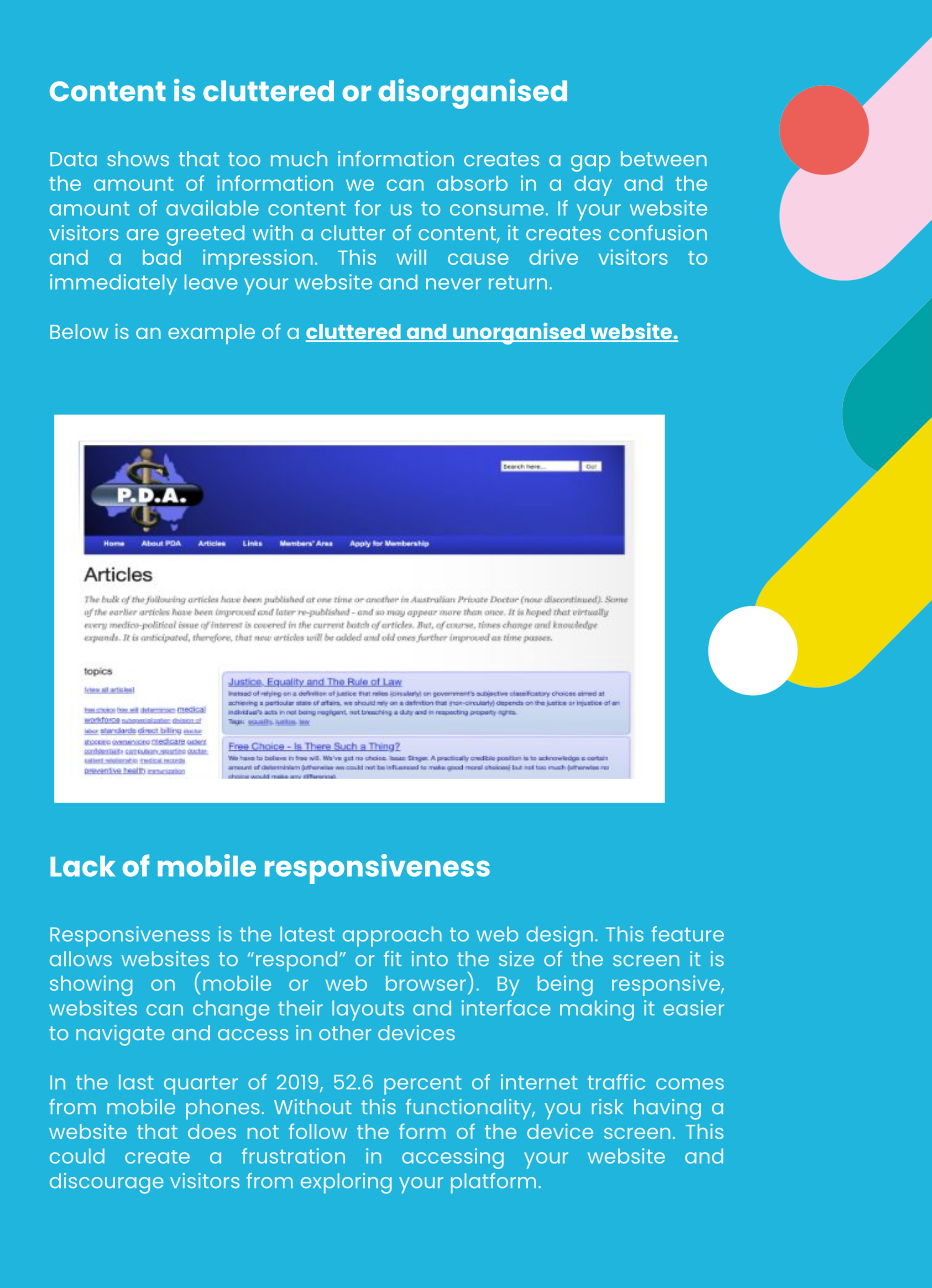 This document has width=932, height=1288. I want to click on return, so click(519, 282).
